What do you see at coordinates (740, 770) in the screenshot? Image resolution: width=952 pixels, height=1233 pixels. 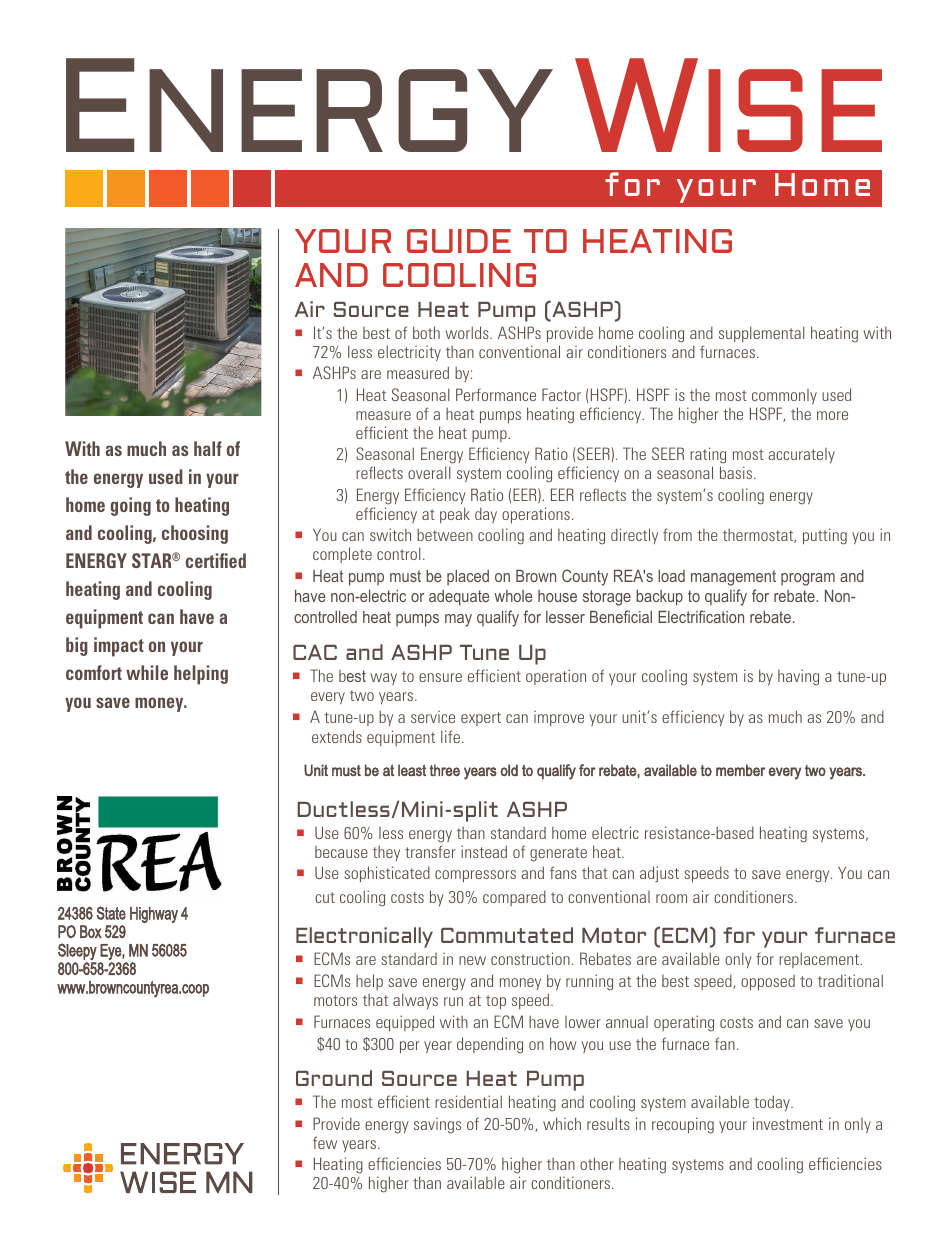 I see `member` at bounding box center [740, 770].
